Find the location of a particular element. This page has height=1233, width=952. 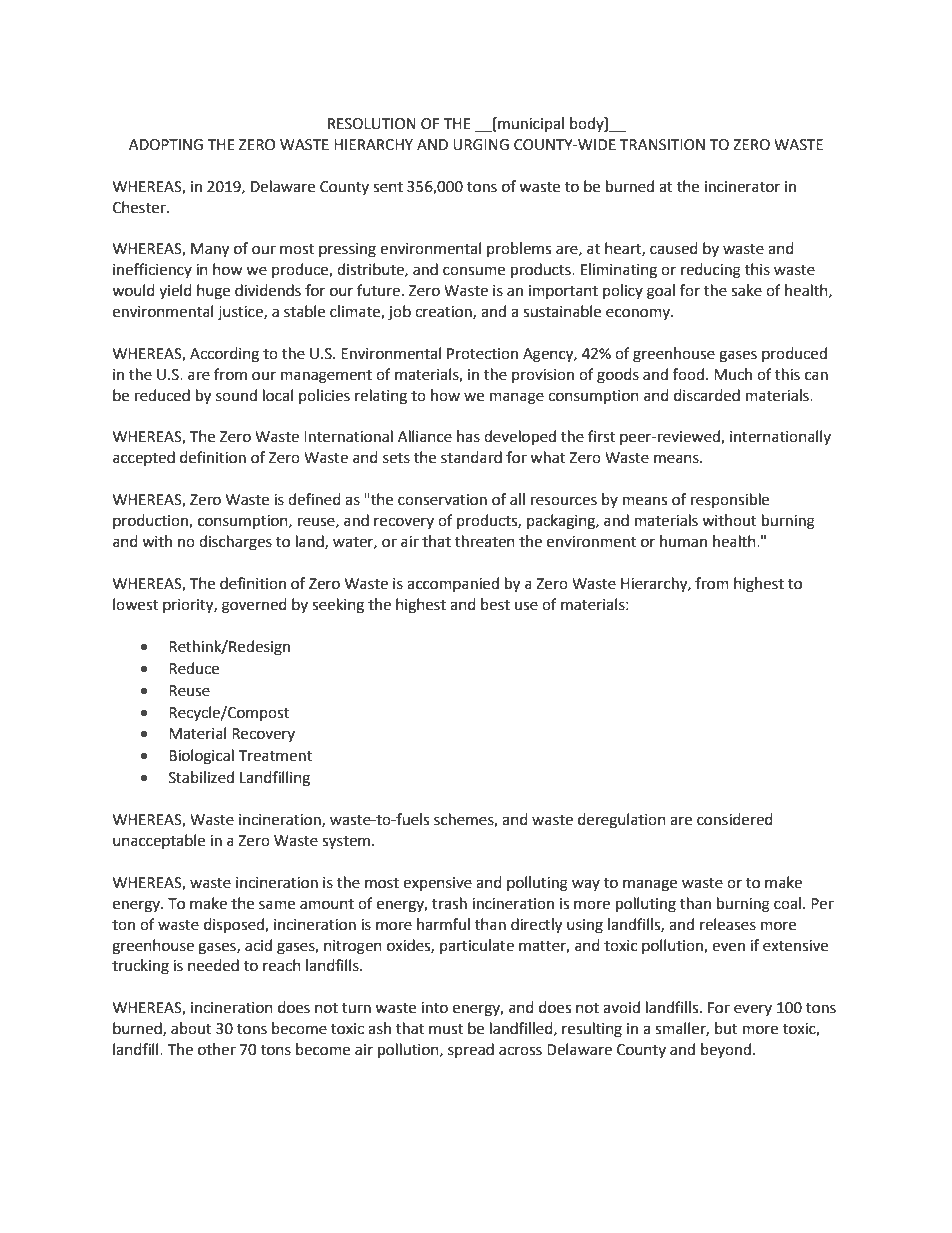

URGING is located at coordinates (481, 145).
